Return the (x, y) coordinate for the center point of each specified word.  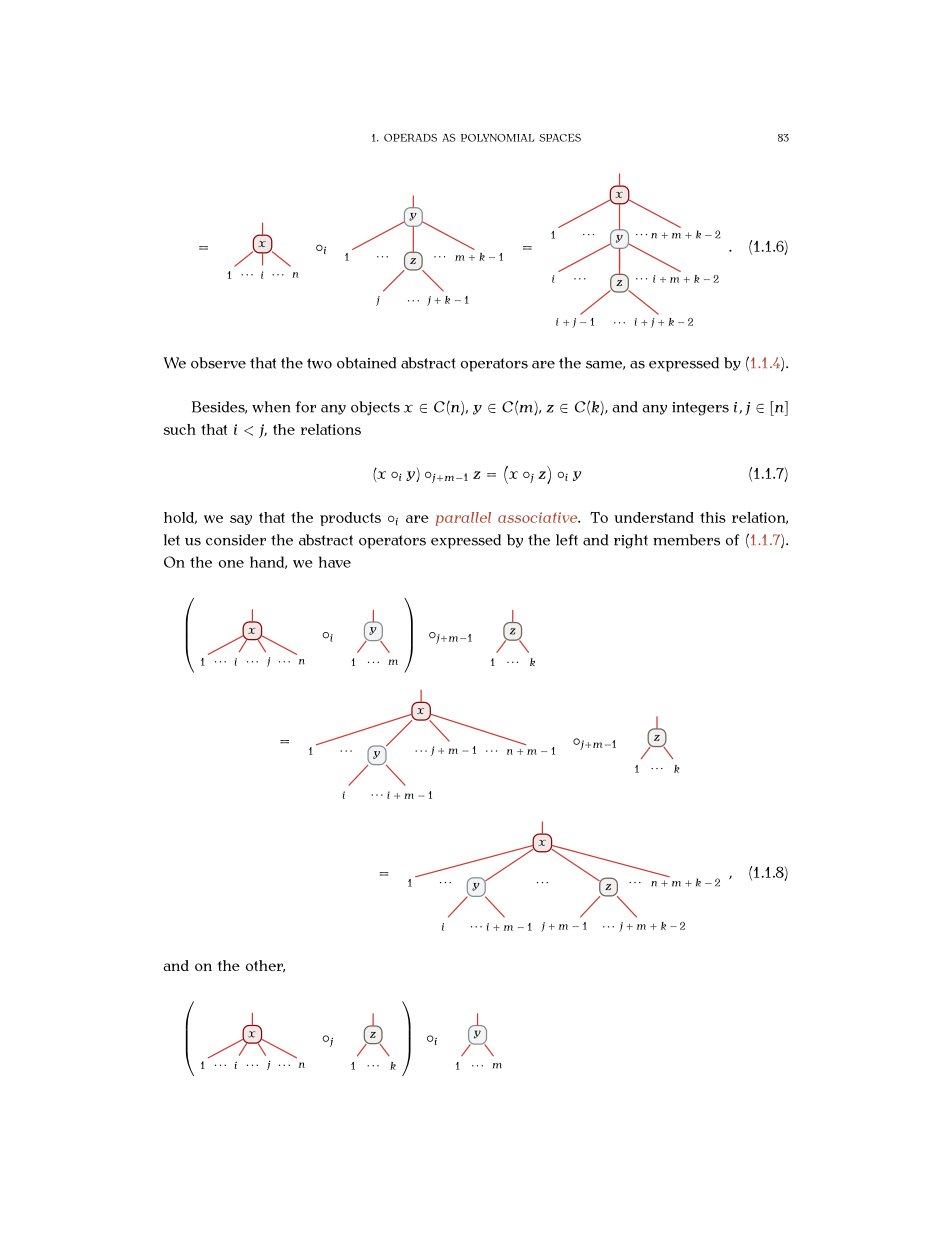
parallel (463, 519)
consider (236, 540)
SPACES (560, 138)
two (319, 363)
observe (218, 363)
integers (700, 409)
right (631, 541)
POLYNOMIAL (497, 138)
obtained (366, 363)
